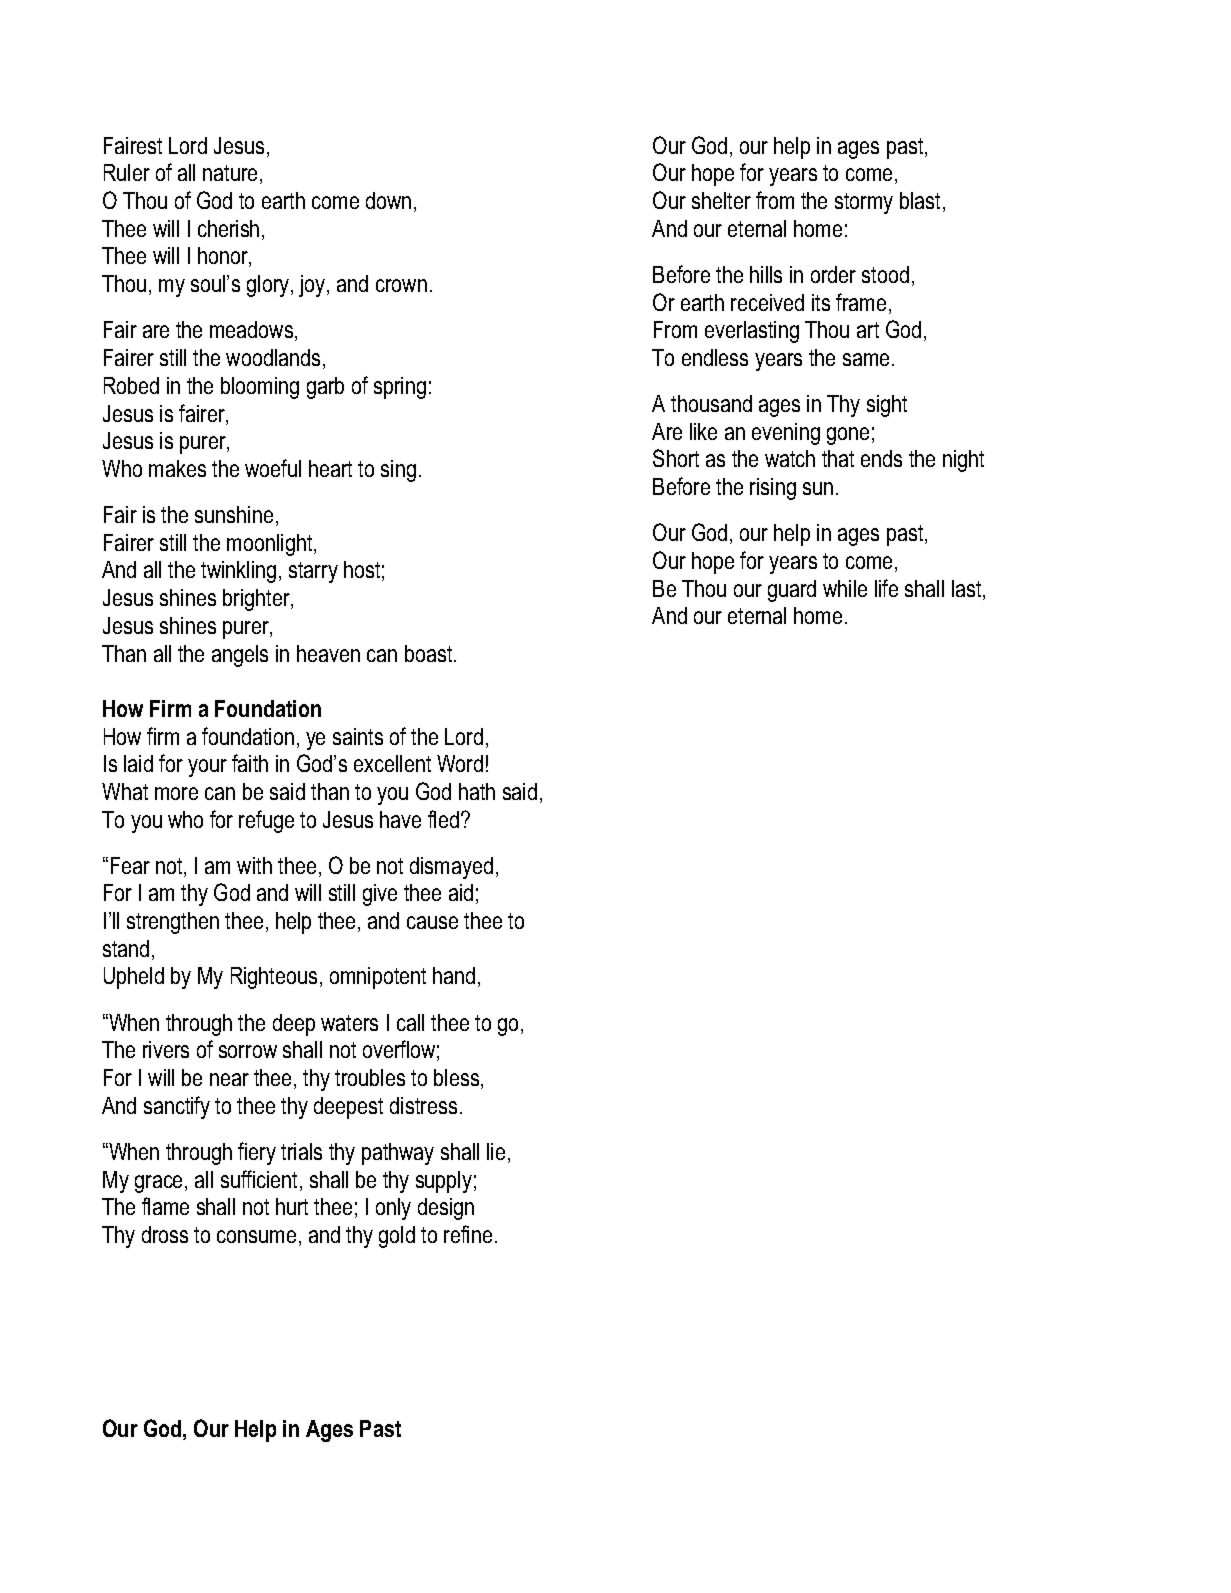  Describe the element at coordinates (273, 468) in the page. I see `woeful` at that location.
